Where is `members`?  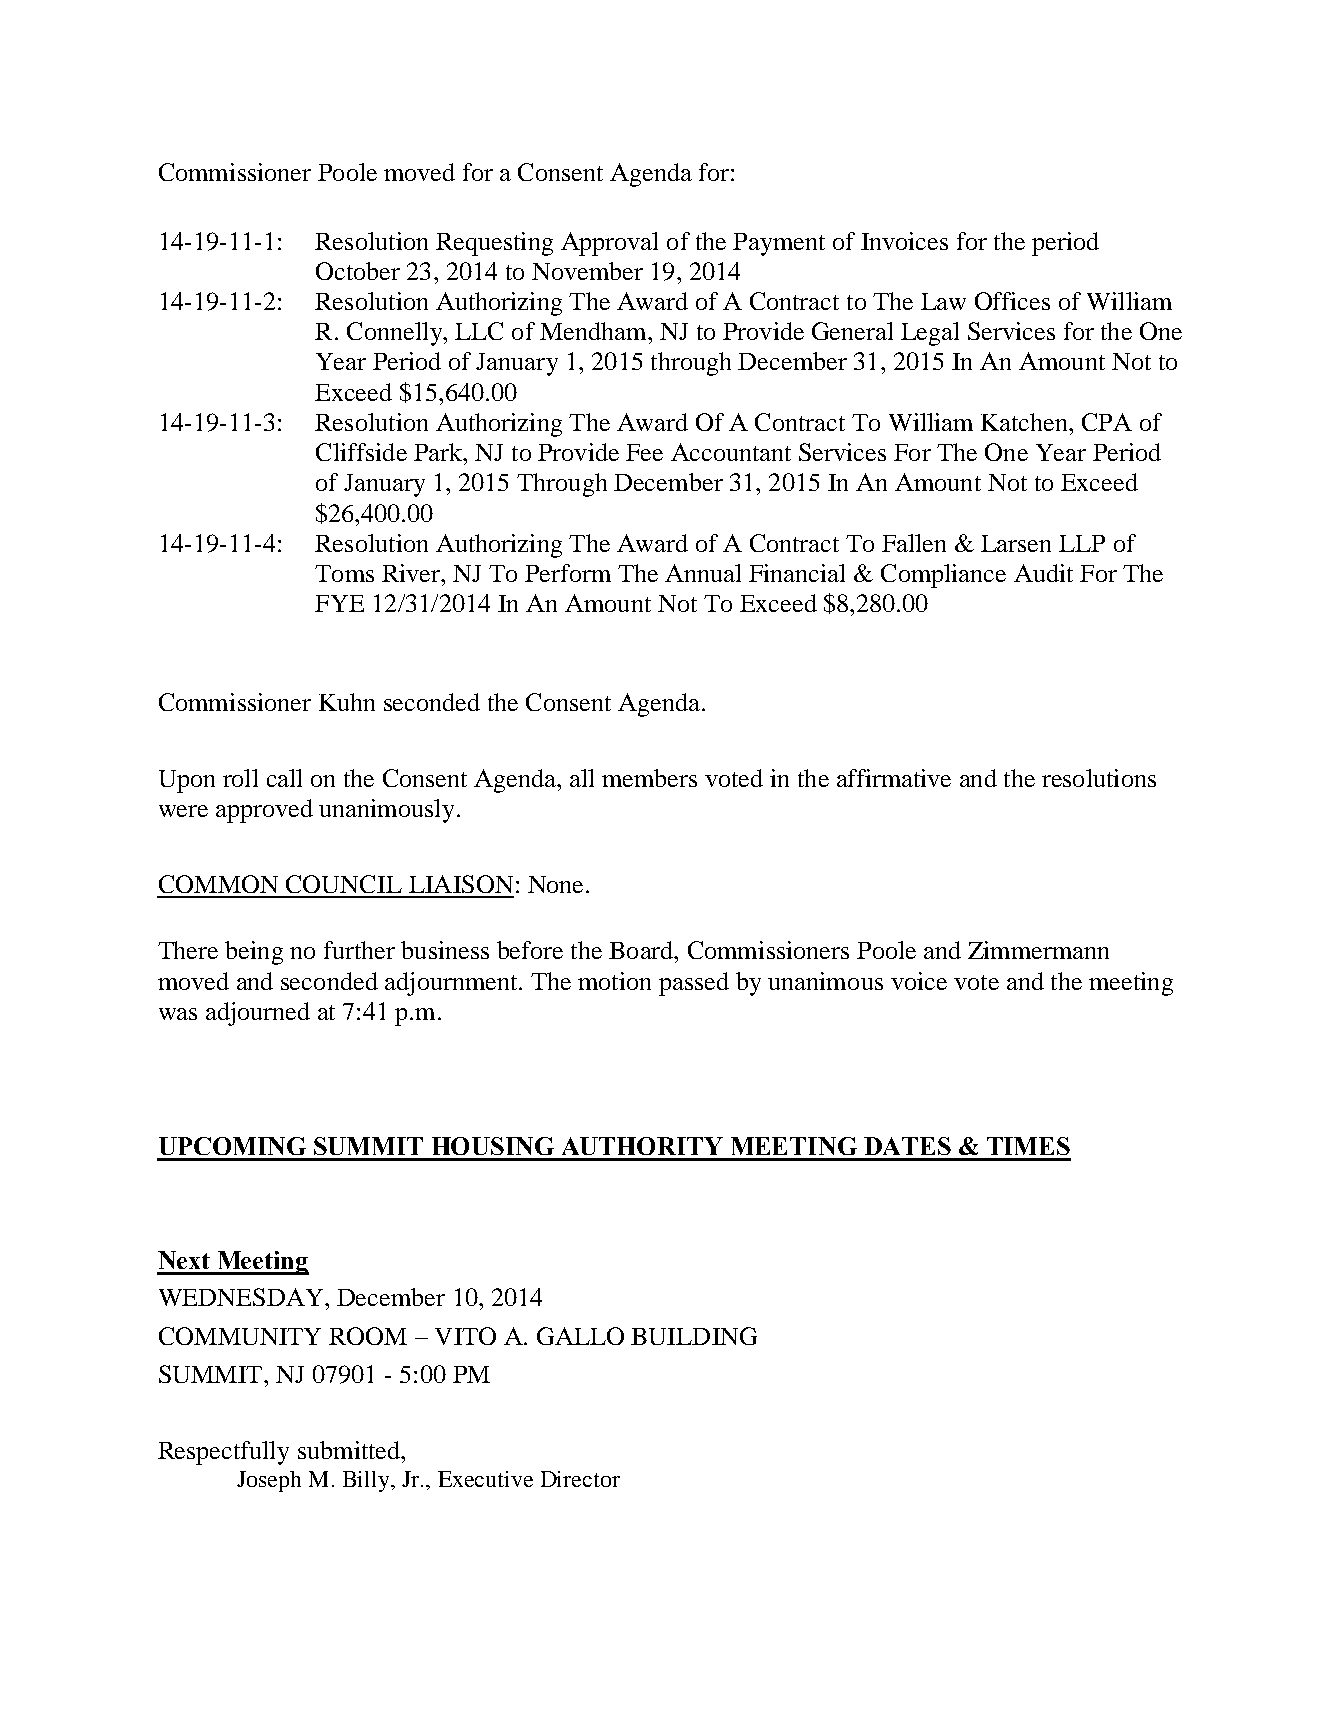 members is located at coordinates (649, 778).
